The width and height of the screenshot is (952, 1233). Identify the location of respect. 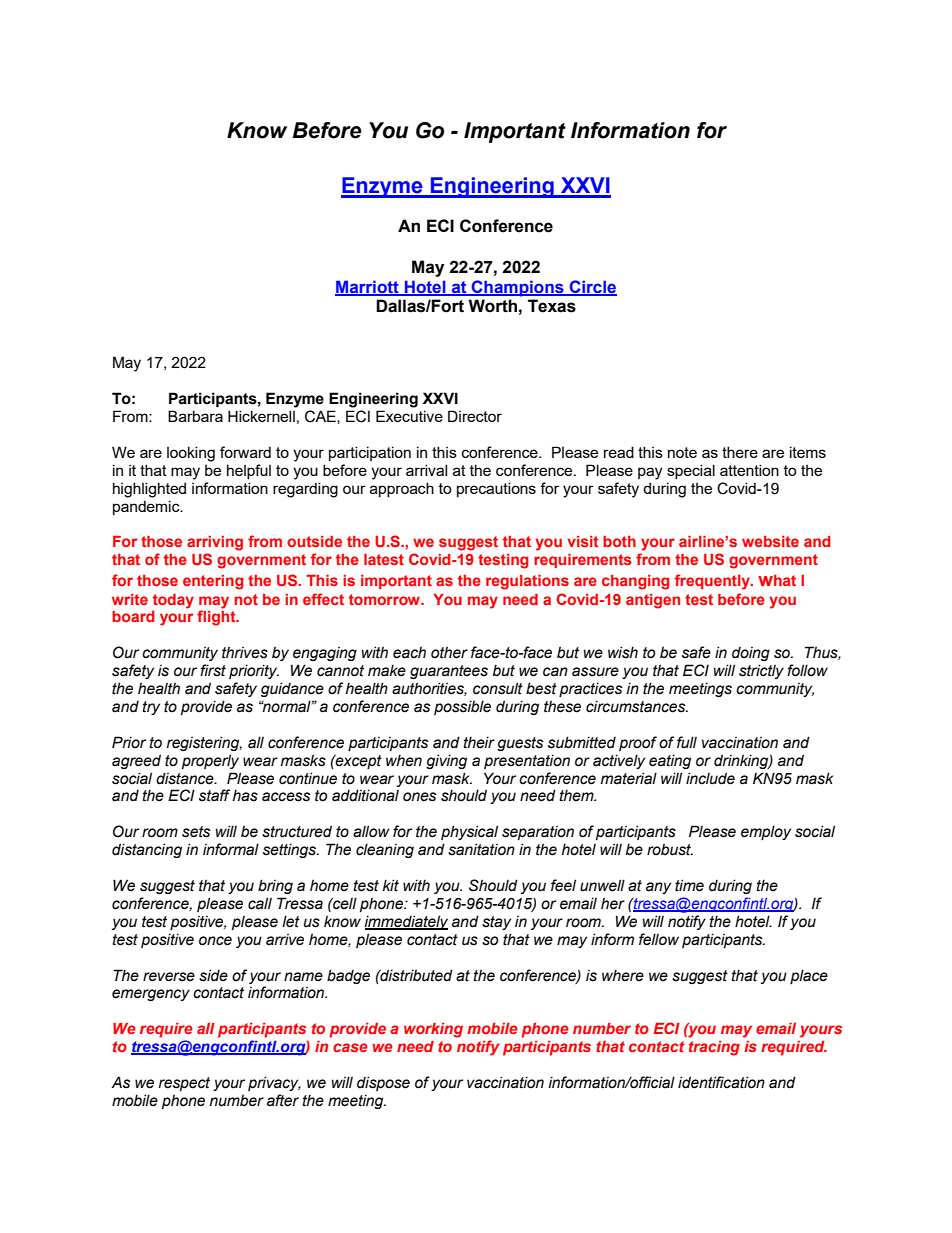
(184, 1084).
